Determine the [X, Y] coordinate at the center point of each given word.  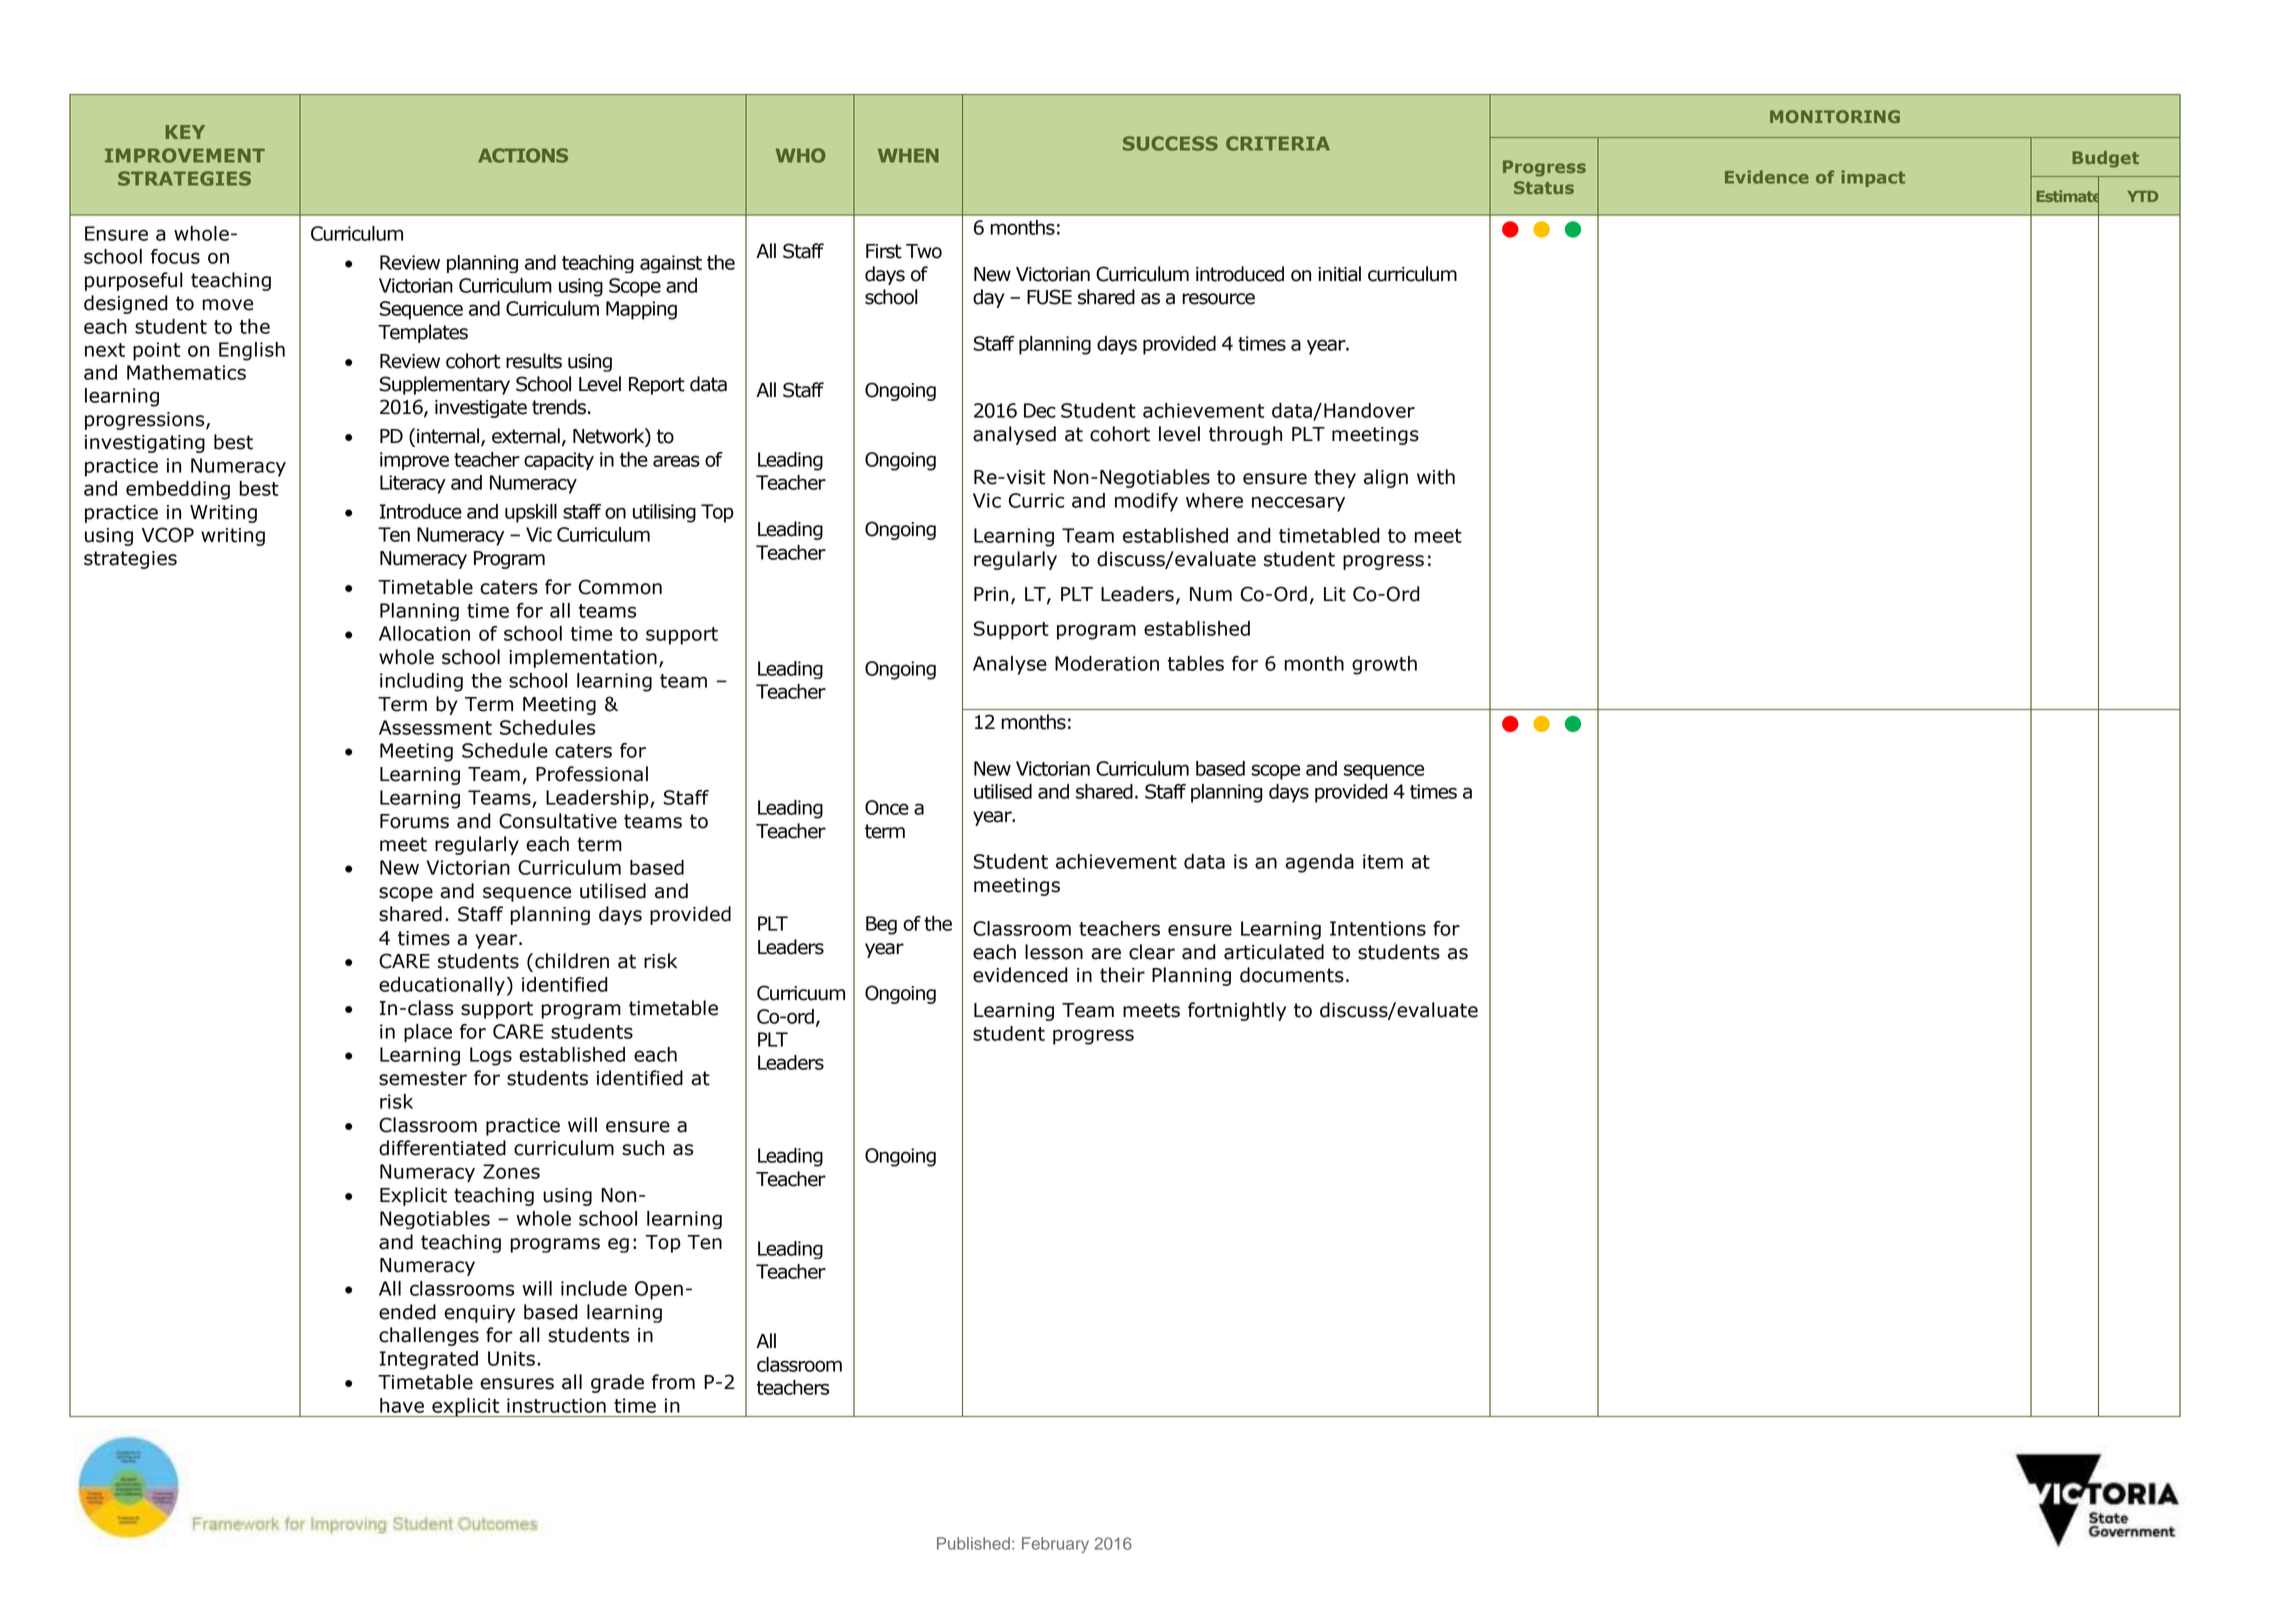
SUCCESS [1170, 143]
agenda [1319, 863]
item [1383, 861]
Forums [414, 821]
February [1055, 1545]
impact [1873, 178]
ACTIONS [523, 155]
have [402, 1405]
